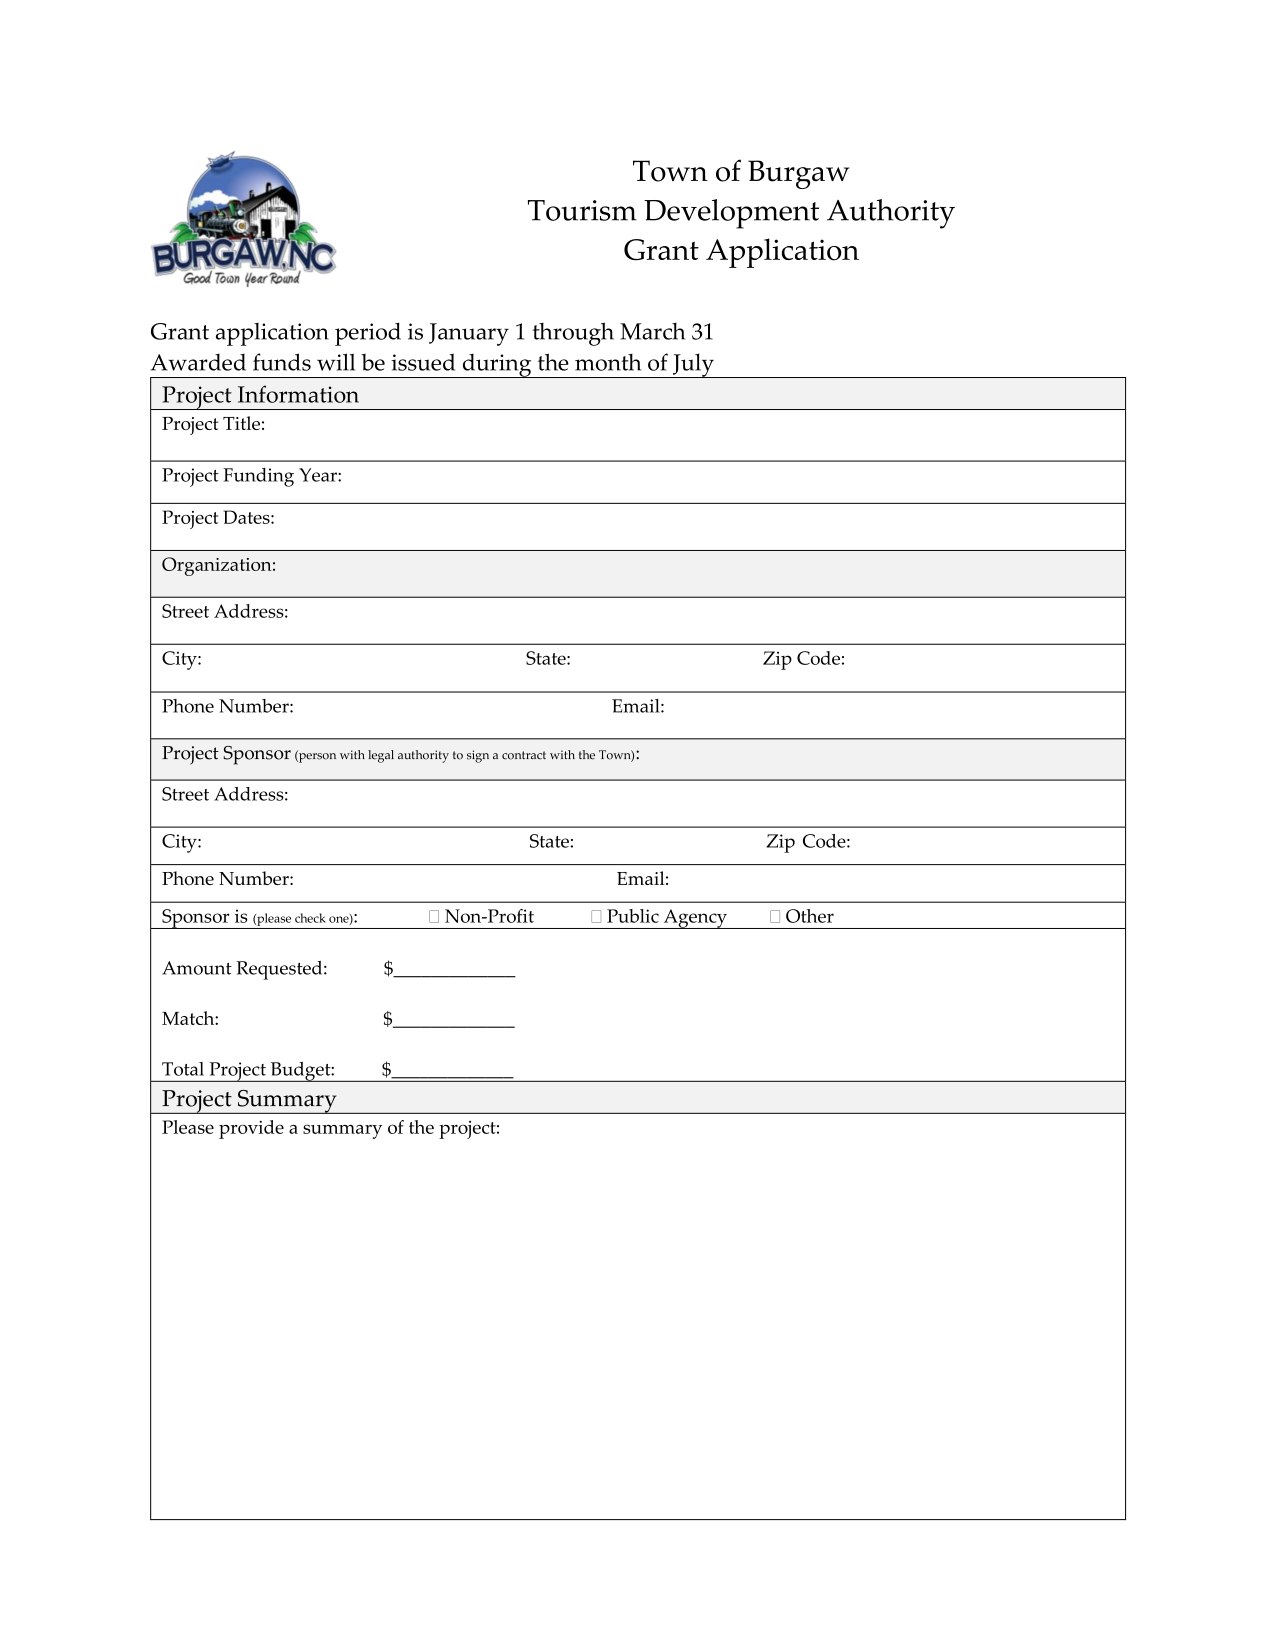 Image resolution: width=1276 pixels, height=1651 pixels. Describe the element at coordinates (319, 475) in the page. I see `Year` at that location.
